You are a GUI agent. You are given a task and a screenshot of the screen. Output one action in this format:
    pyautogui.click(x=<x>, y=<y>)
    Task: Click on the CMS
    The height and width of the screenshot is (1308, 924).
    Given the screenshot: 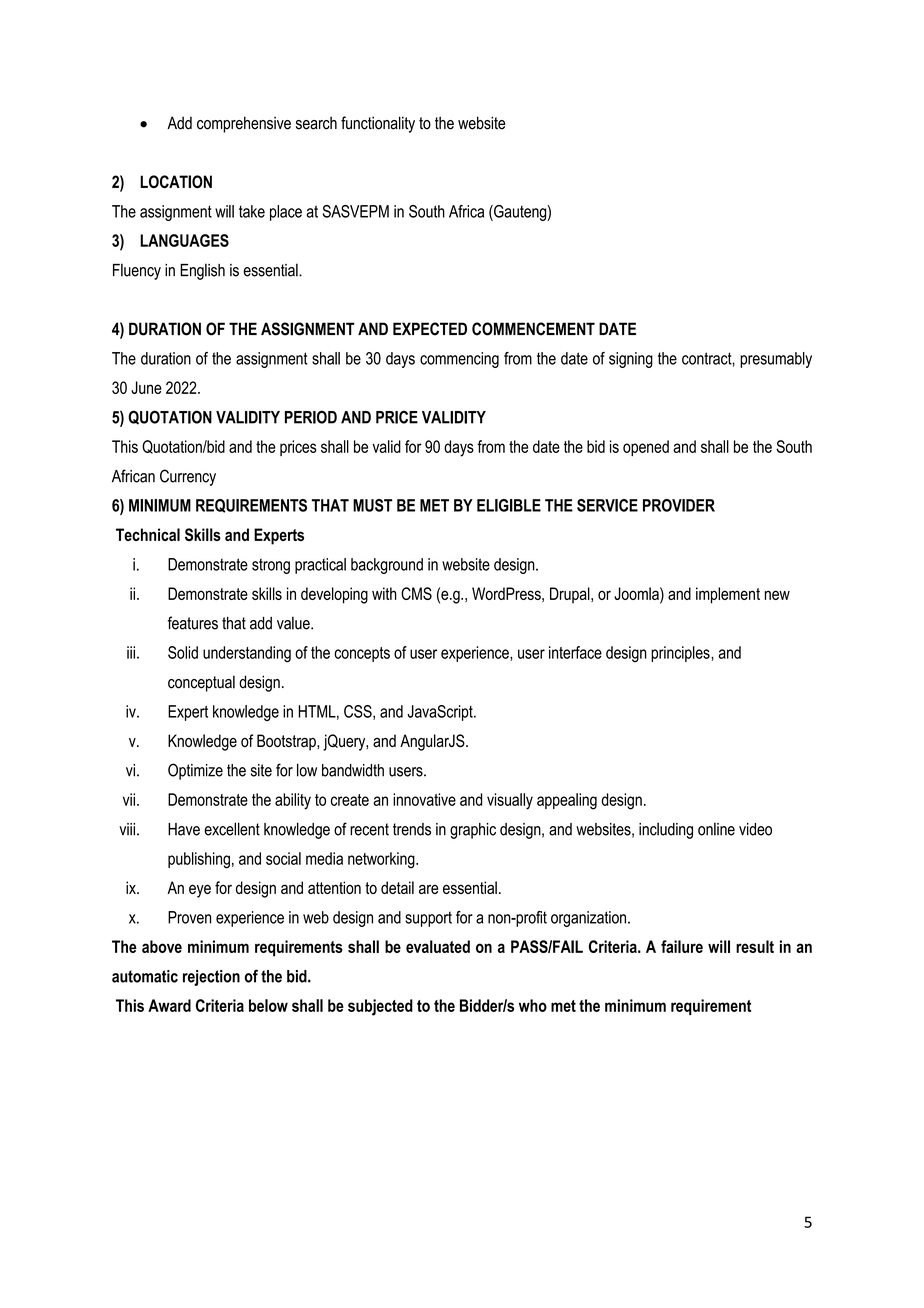 What is the action you would take?
    pyautogui.click(x=416, y=593)
